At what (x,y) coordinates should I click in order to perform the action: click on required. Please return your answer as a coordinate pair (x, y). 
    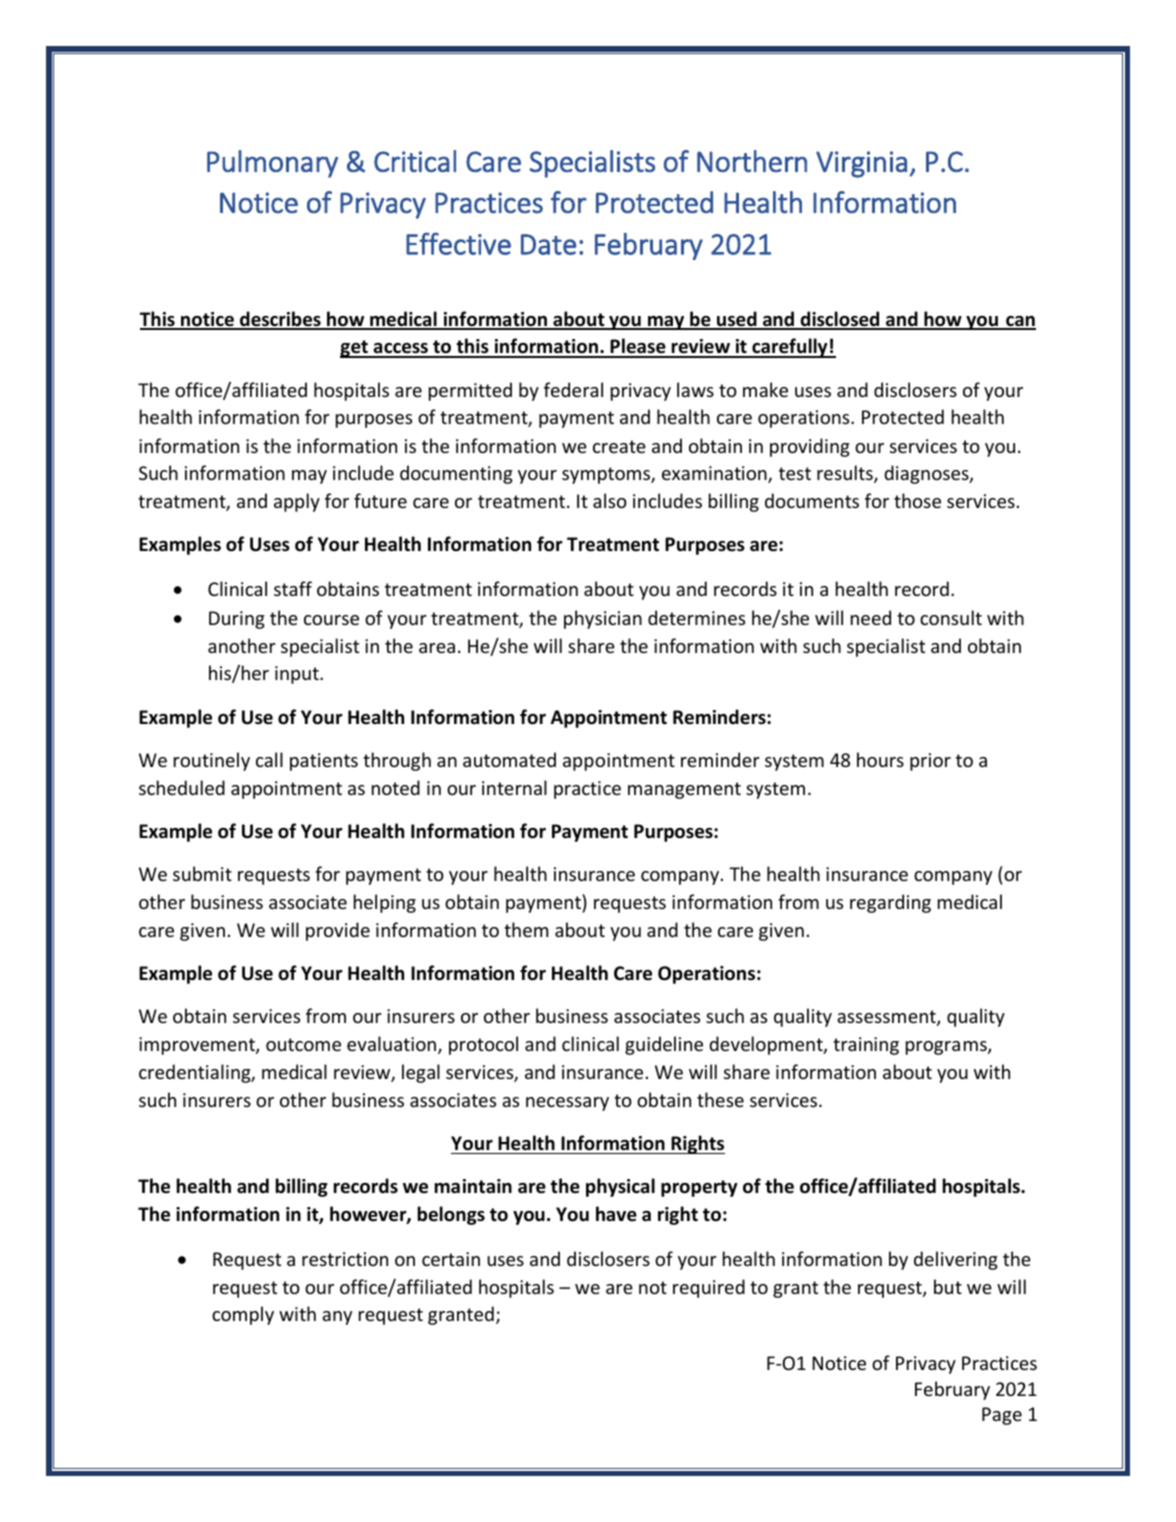
    Looking at the image, I should click on (709, 1288).
